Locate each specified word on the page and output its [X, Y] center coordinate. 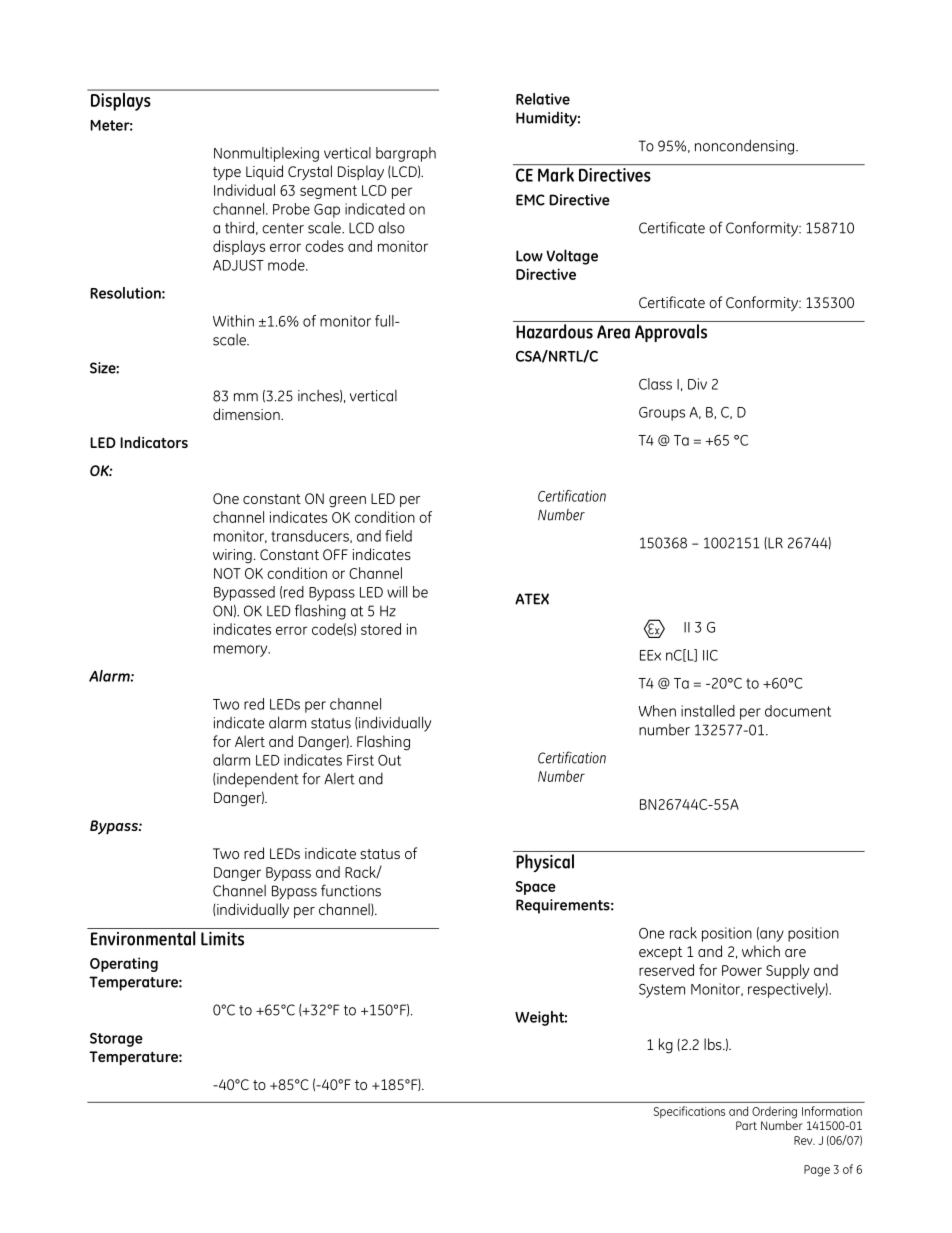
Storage [116, 1040]
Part [746, 1125]
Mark [556, 174]
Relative [543, 99]
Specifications [689, 1112]
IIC [710, 655]
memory [242, 651]
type [227, 174]
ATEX [532, 599]
